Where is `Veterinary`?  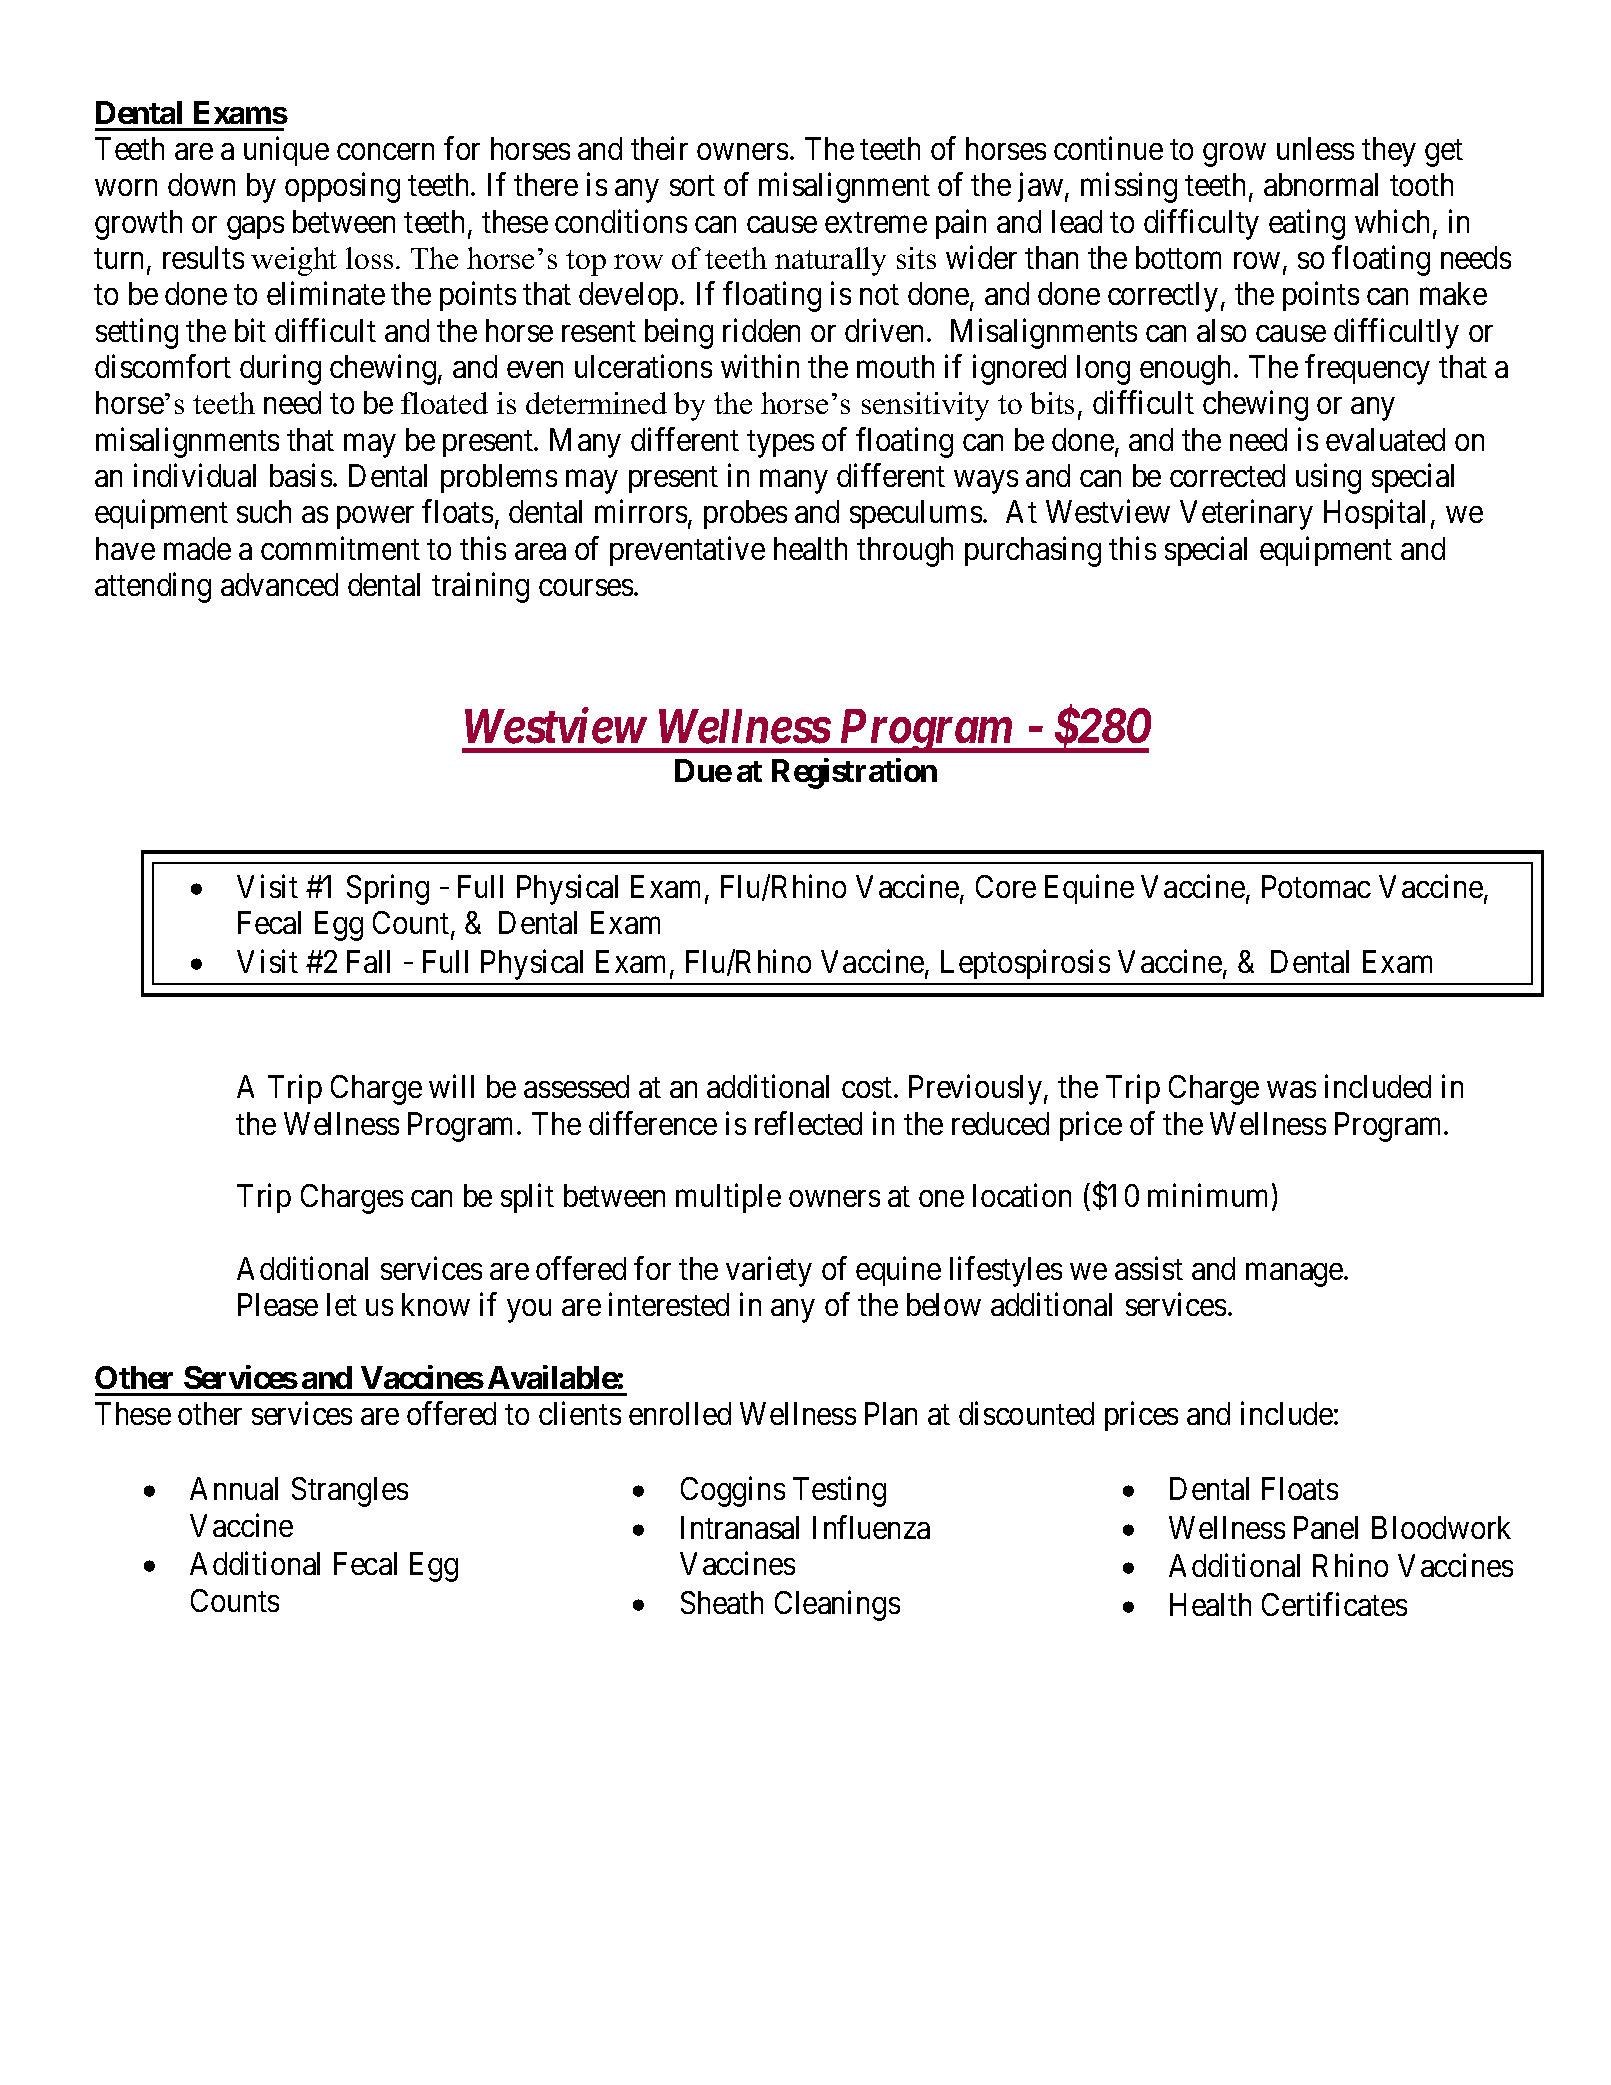
Veterinary is located at coordinates (1246, 515).
